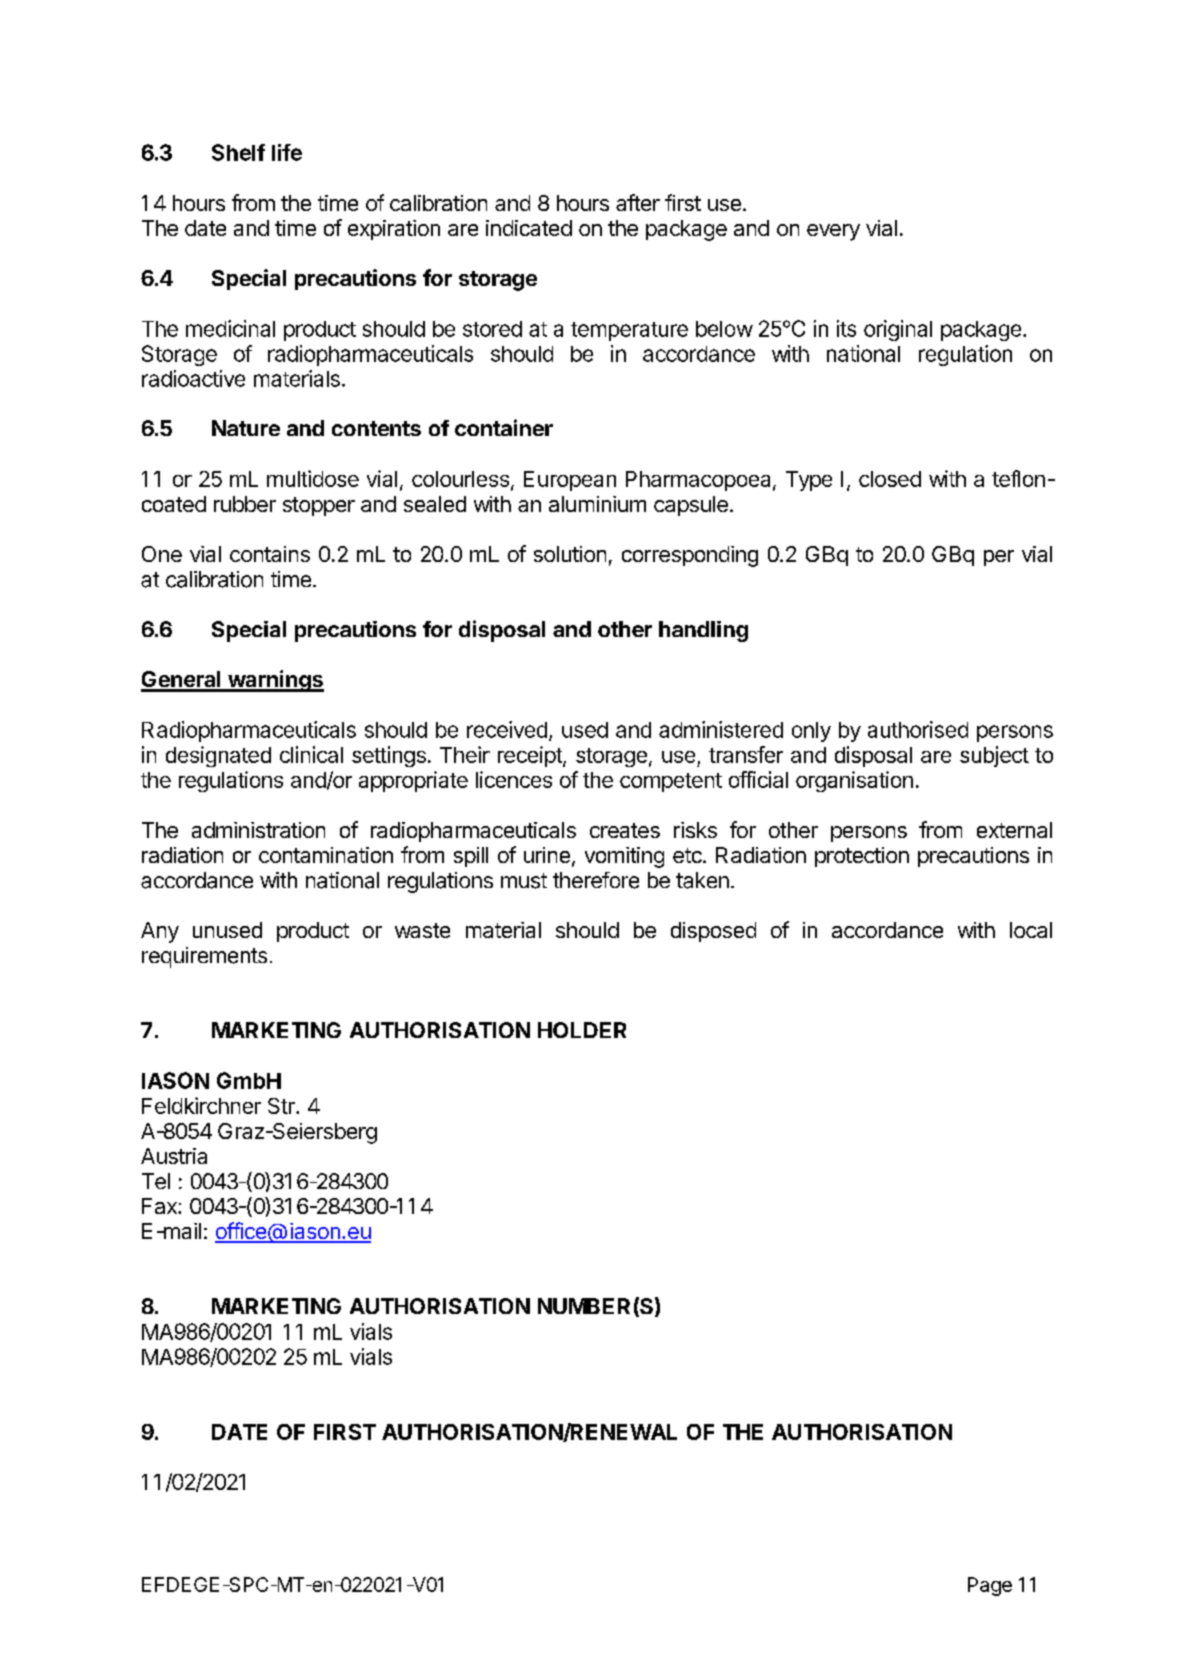 This page has width=1180, height=1669. Describe the element at coordinates (238, 152) in the page. I see `Shelf` at that location.
